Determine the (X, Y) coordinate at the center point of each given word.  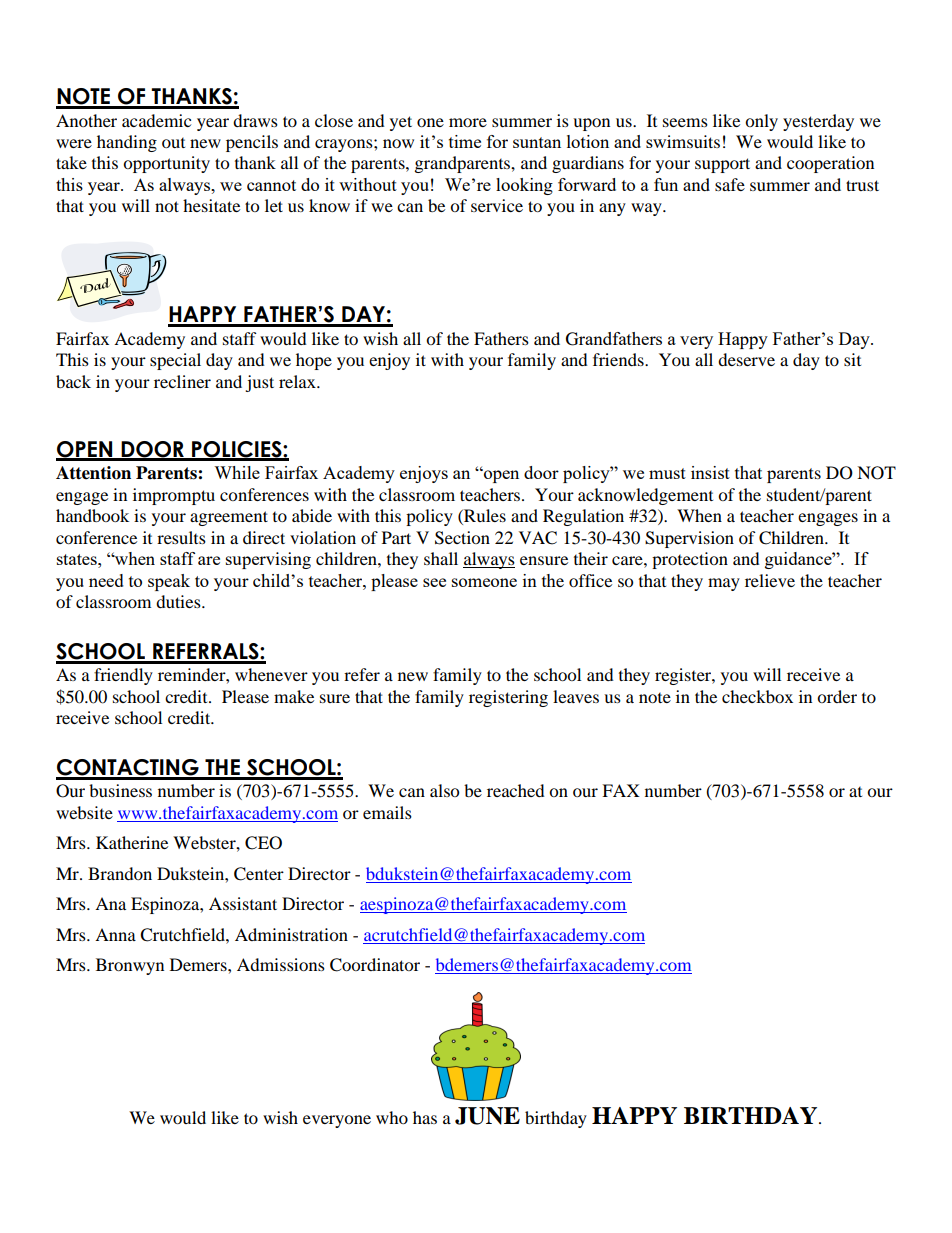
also (444, 790)
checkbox (757, 696)
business (120, 790)
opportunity (166, 164)
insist (710, 472)
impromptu (174, 496)
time (465, 141)
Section (462, 538)
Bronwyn (130, 966)
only (761, 122)
